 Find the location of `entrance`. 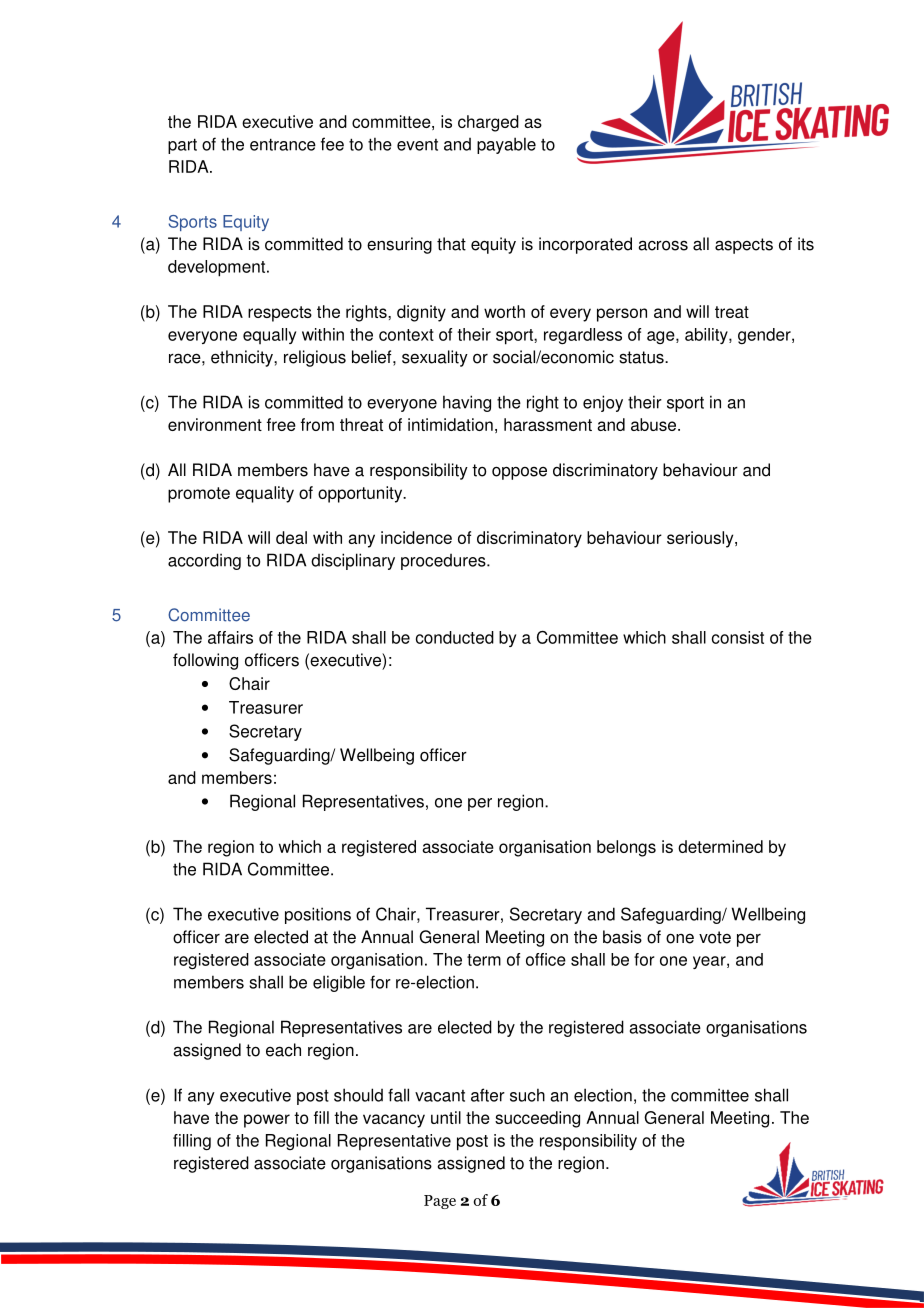

entrance is located at coordinates (283, 144).
